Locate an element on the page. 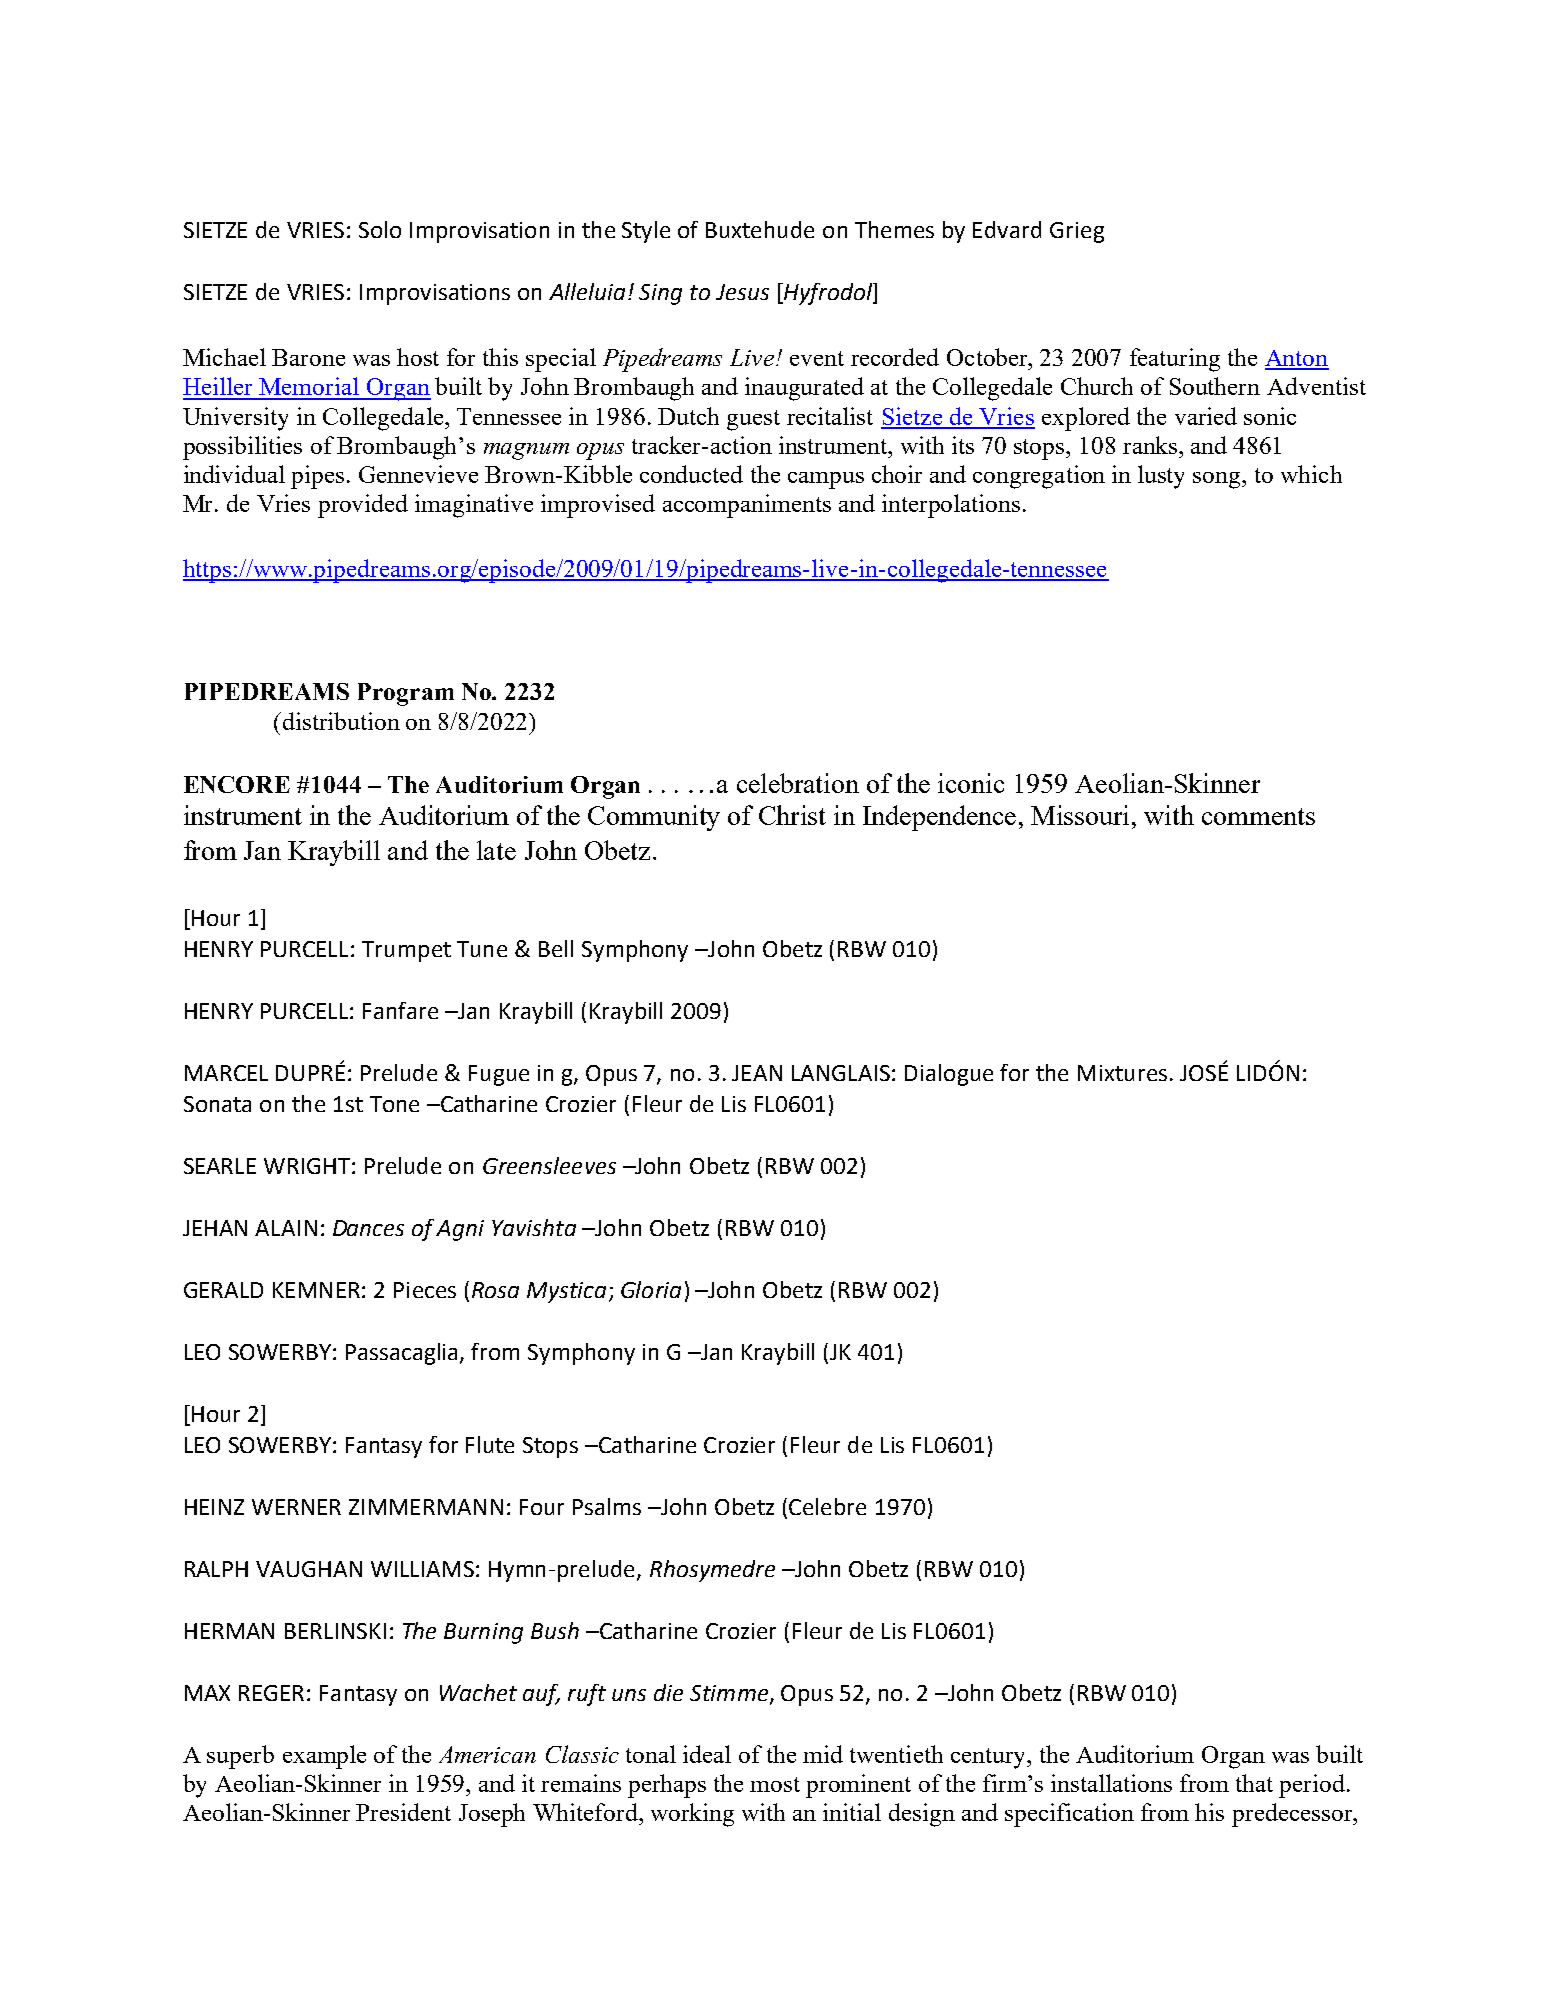 This document has height=2012, width=1555. Fanfare is located at coordinates (400, 1010).
